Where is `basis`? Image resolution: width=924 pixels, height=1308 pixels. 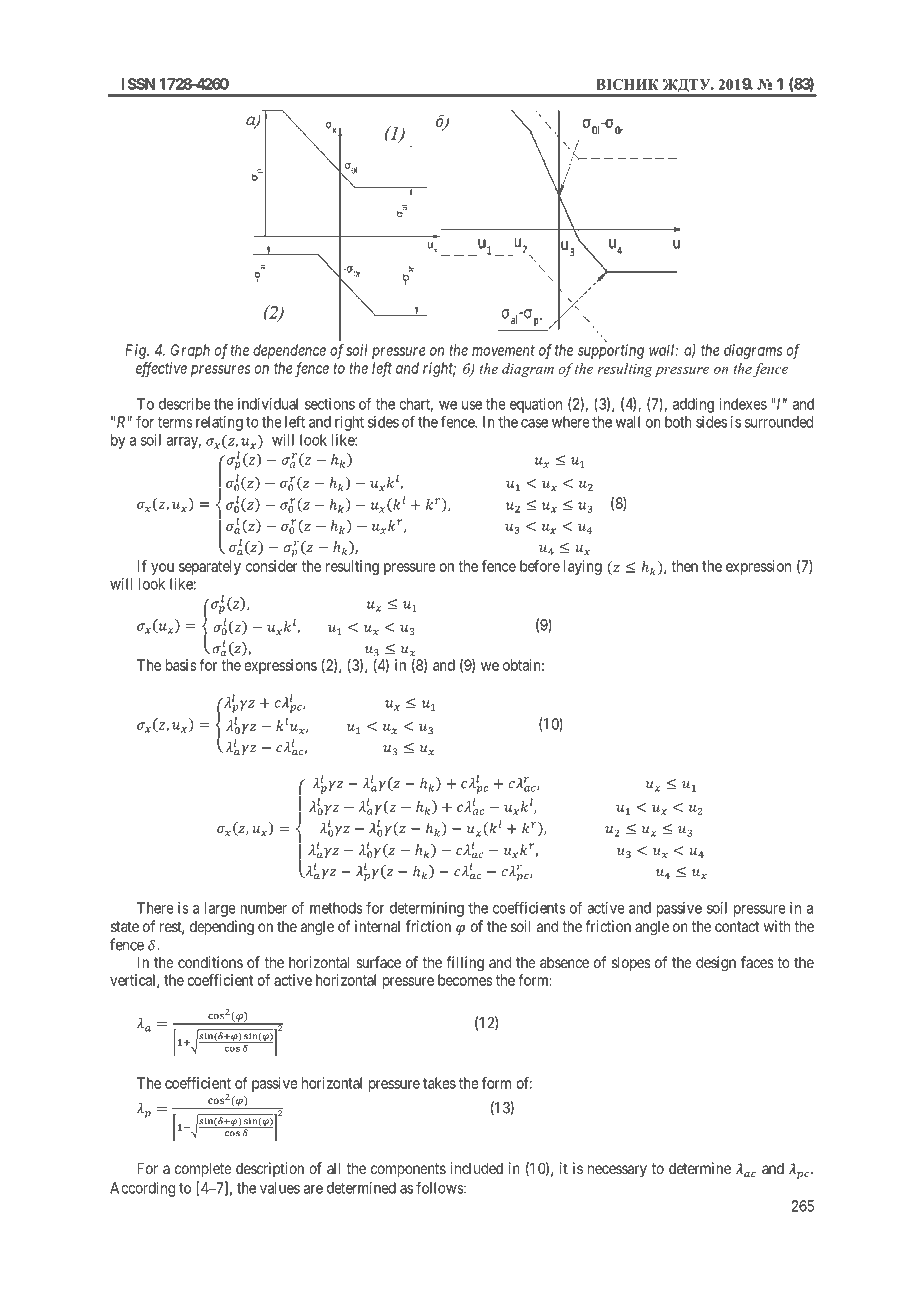 basis is located at coordinates (181, 665).
